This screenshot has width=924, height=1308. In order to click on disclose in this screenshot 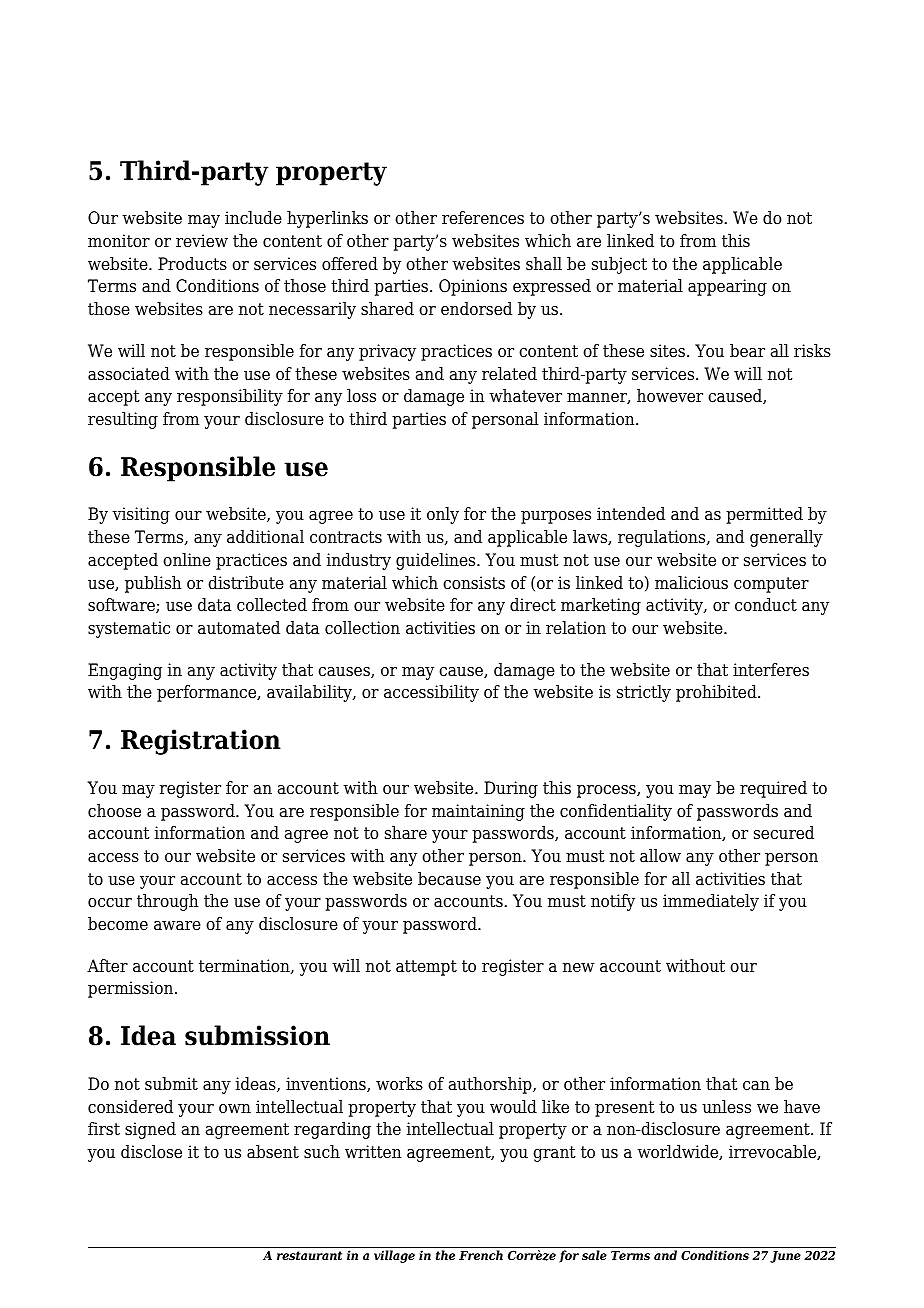, I will do `click(151, 1152)`.
